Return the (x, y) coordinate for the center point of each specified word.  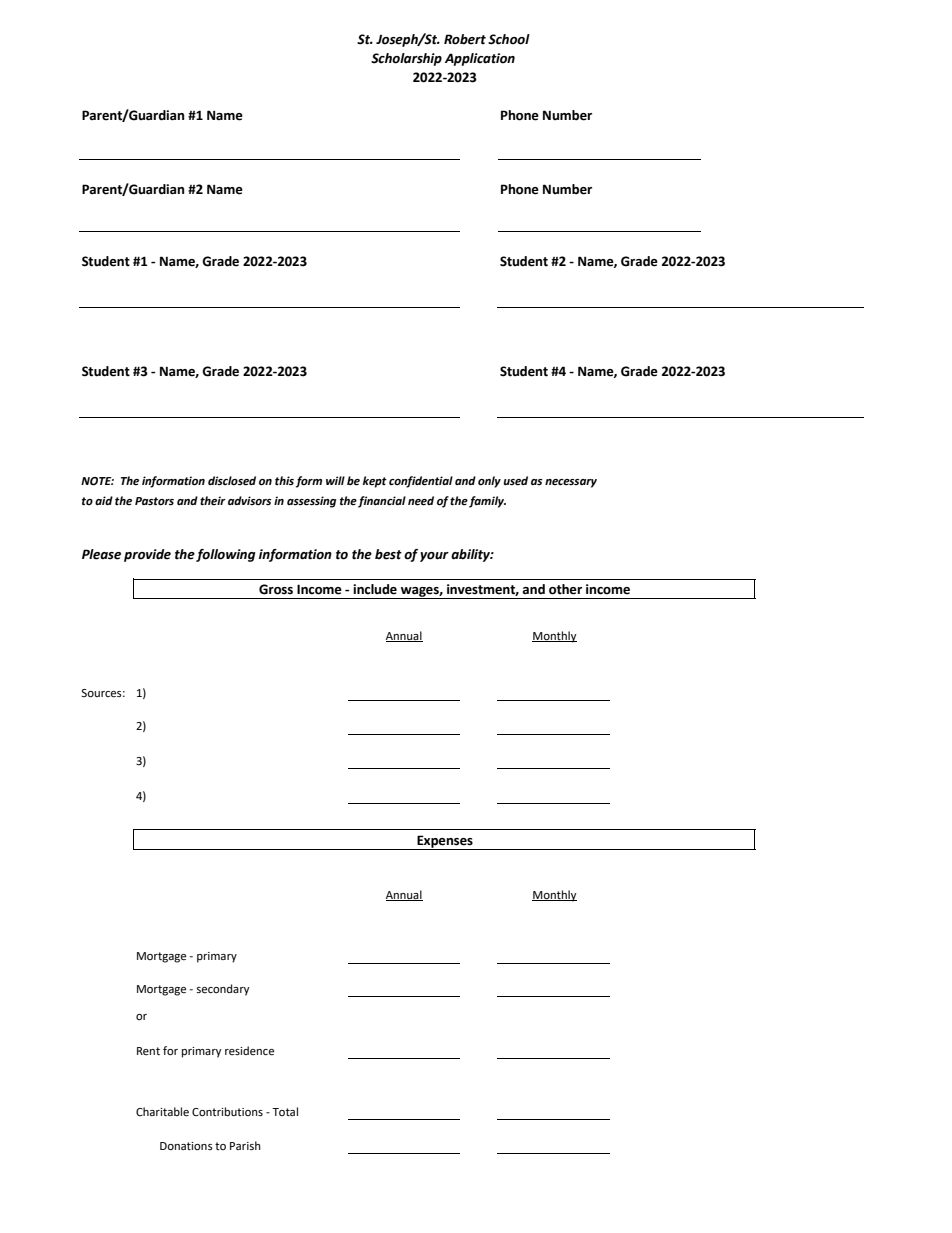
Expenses (445, 842)
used (515, 481)
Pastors (154, 501)
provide (147, 555)
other (565, 589)
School (509, 39)
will (335, 480)
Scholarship (406, 59)
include (375, 589)
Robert (465, 39)
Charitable (162, 1112)
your (434, 557)
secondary (223, 990)
